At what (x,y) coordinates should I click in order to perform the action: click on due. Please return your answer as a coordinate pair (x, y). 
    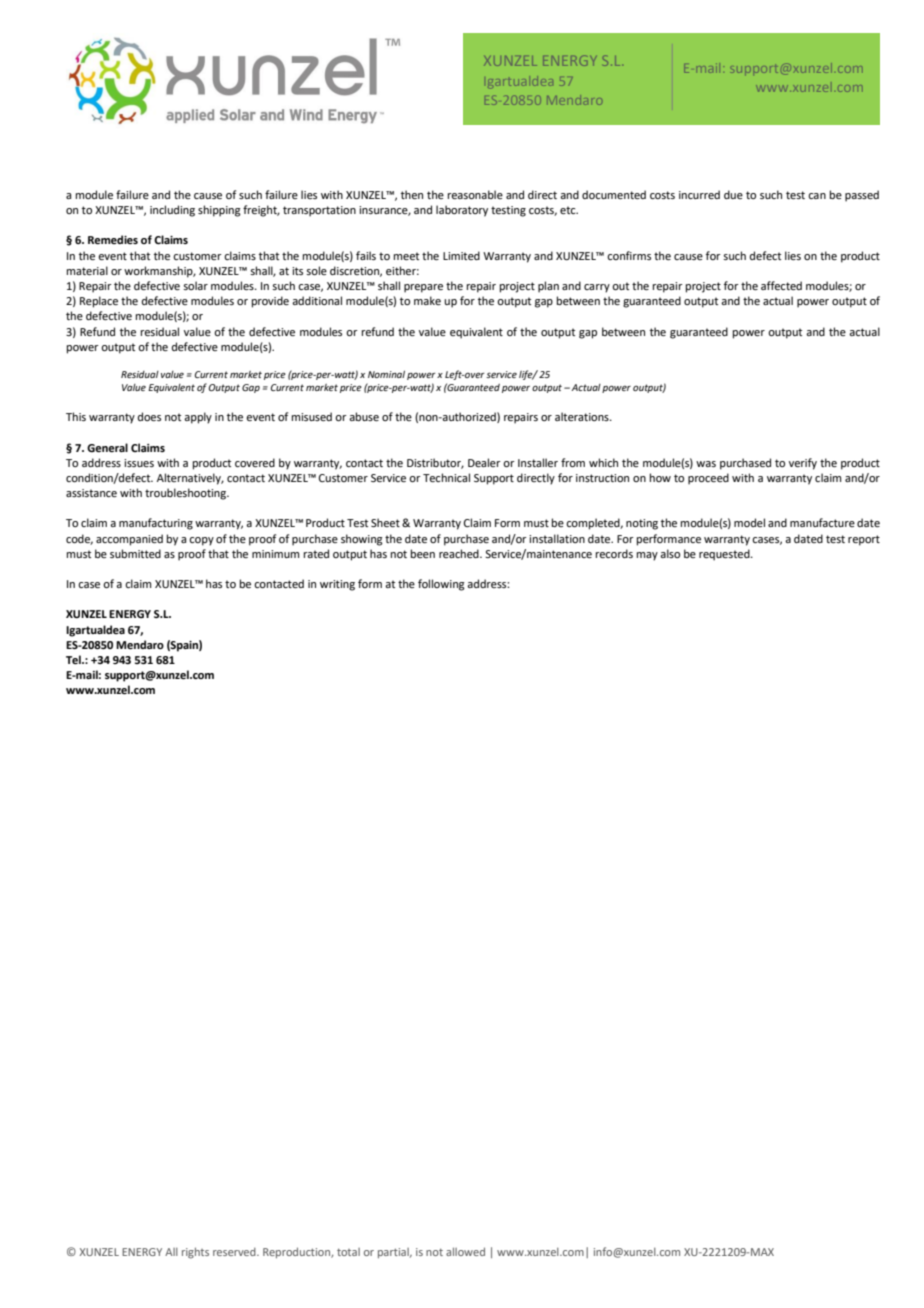
    Looking at the image, I should click on (733, 194).
